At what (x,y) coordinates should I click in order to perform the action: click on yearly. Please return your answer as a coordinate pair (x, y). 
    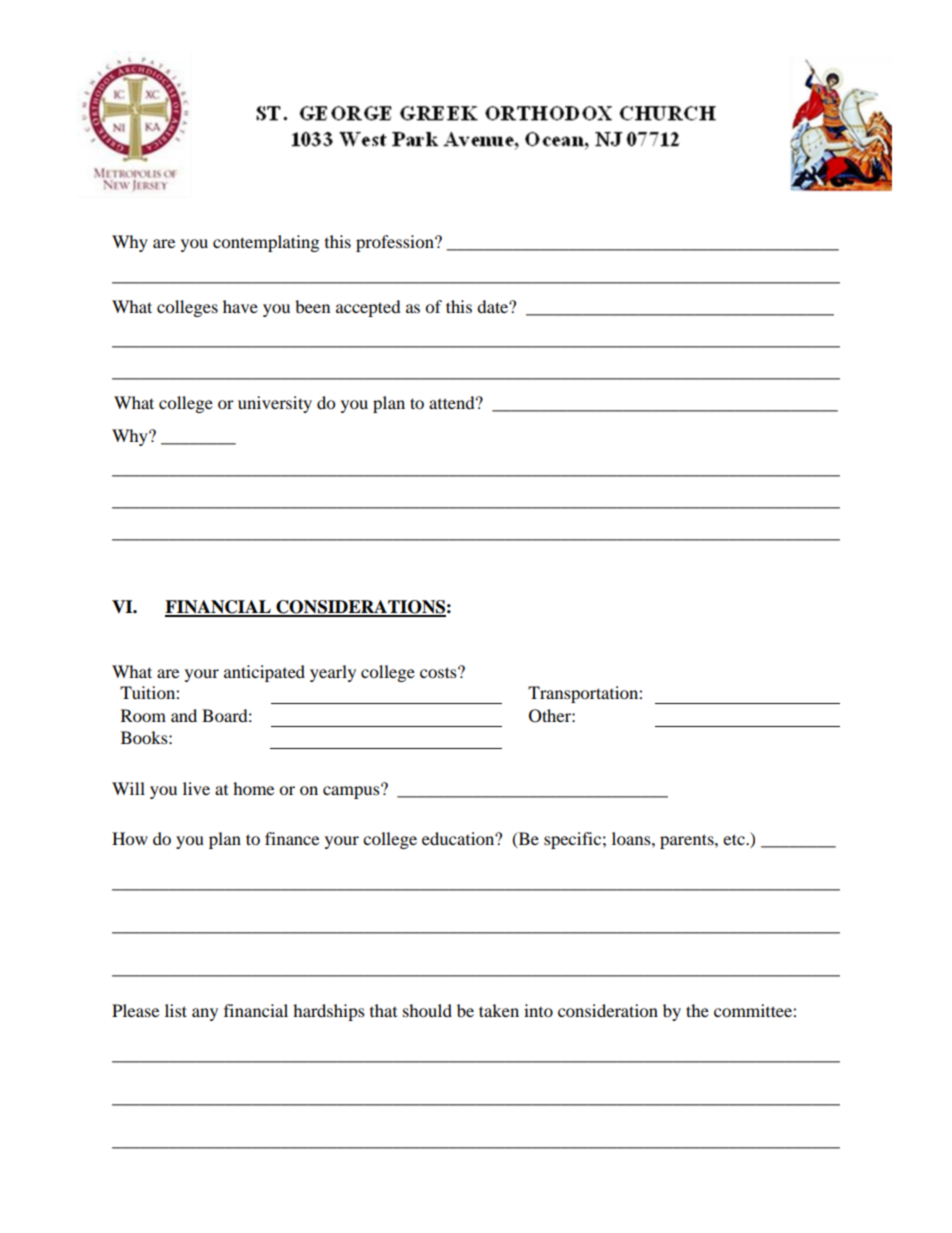
    Looking at the image, I should click on (333, 673).
